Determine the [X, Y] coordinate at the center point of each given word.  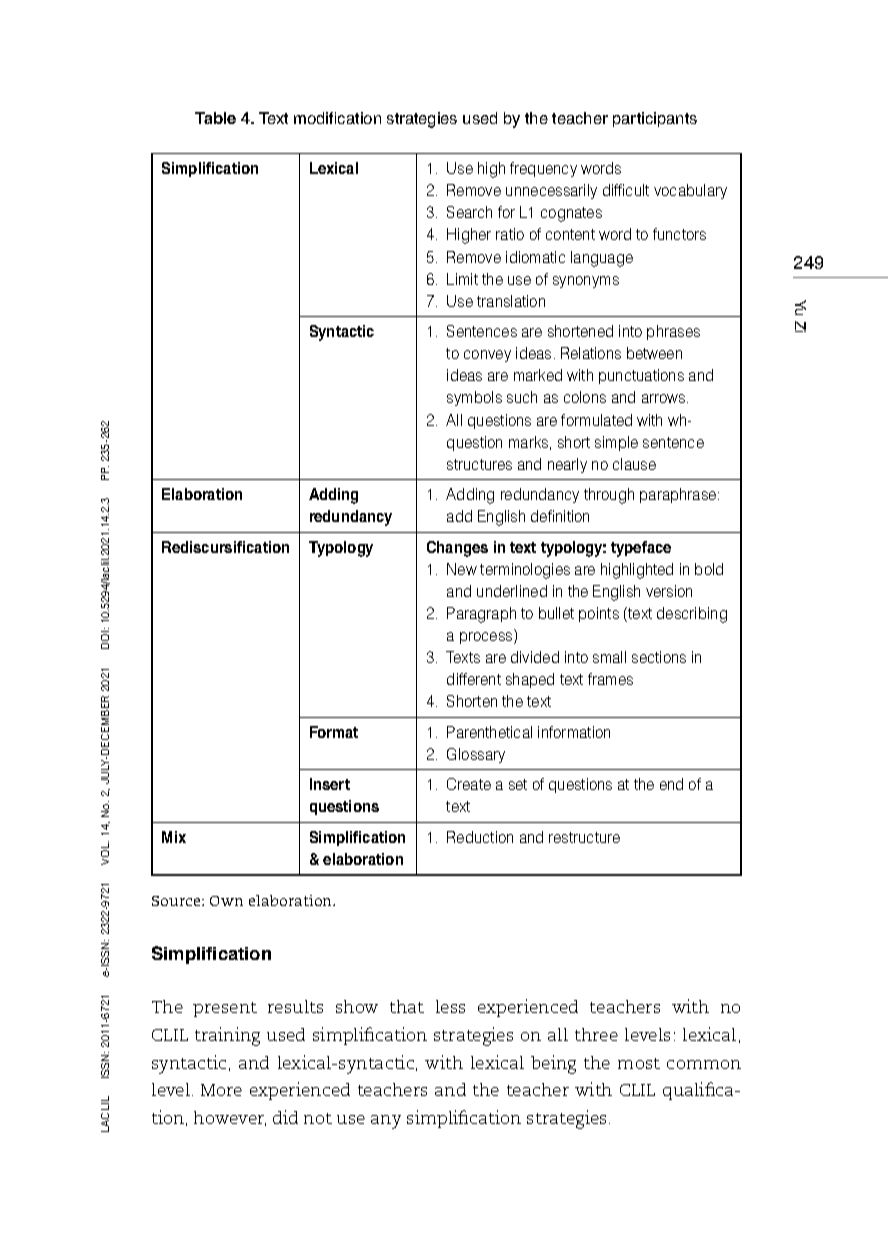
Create [469, 784]
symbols [474, 398]
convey [487, 356]
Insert [330, 784]
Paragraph [481, 615]
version [669, 591]
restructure [584, 837]
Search [469, 212]
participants [655, 119]
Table [215, 118]
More [221, 1090]
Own [226, 901]
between [654, 353]
